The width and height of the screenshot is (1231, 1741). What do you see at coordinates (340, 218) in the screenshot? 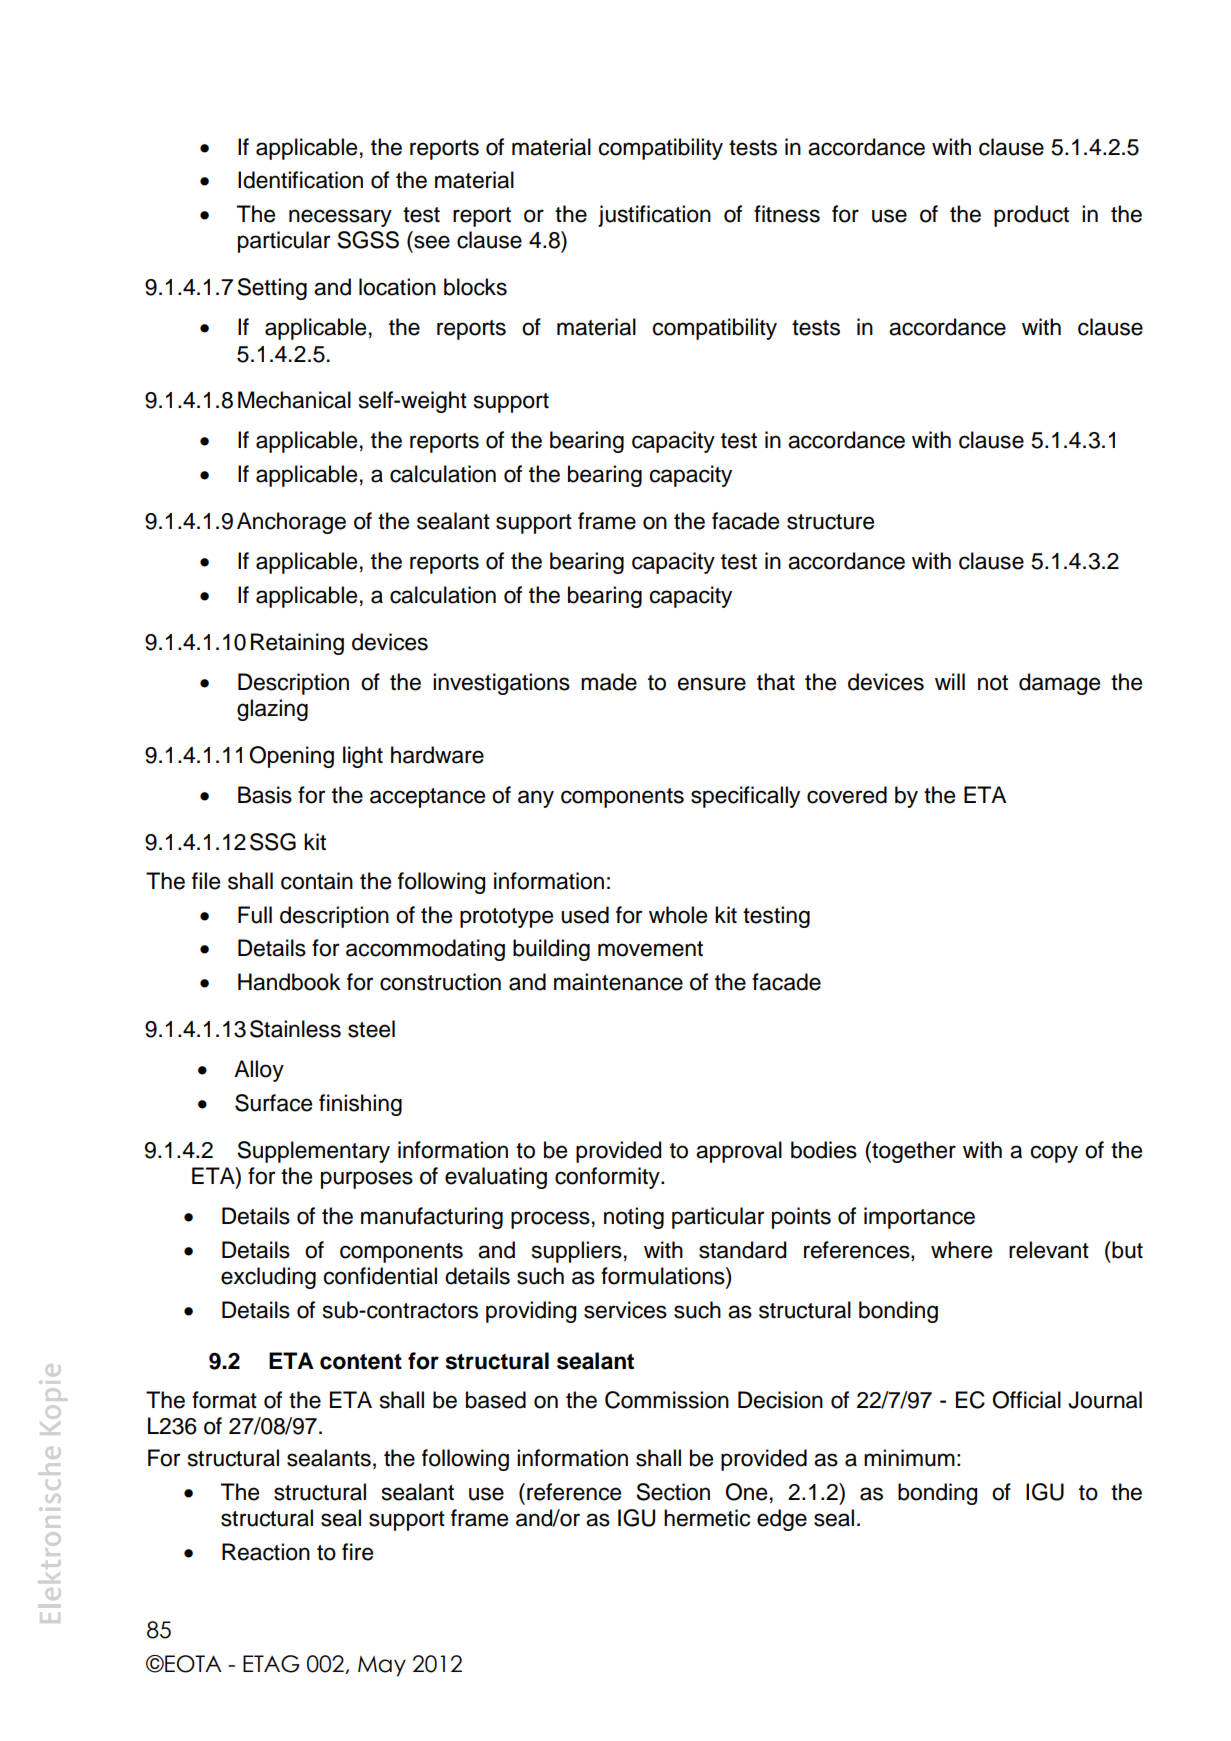
I see `necessary` at bounding box center [340, 218].
